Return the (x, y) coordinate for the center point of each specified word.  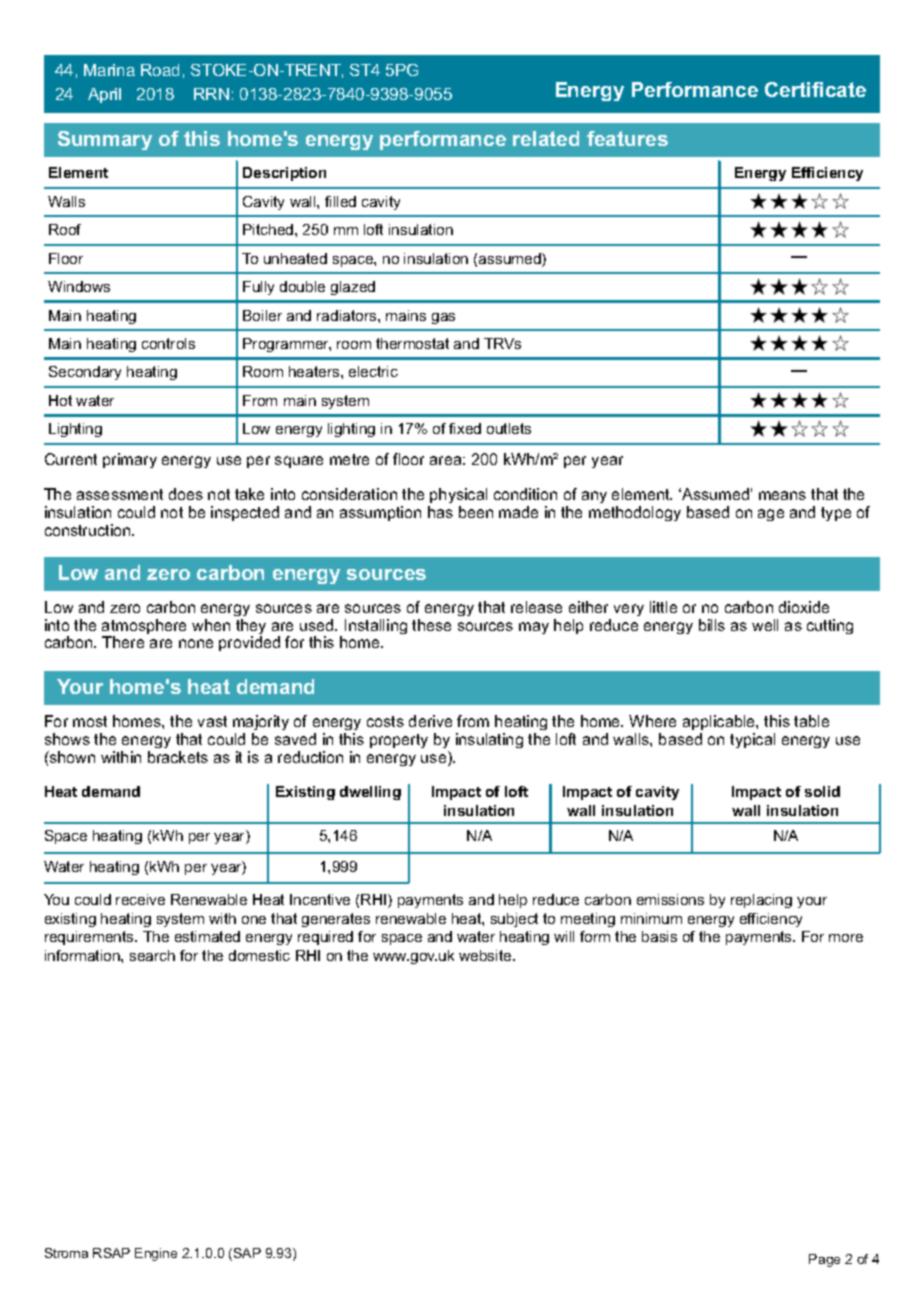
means (782, 495)
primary (130, 460)
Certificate (815, 89)
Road (160, 70)
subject (514, 920)
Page (824, 1260)
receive (140, 899)
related (546, 138)
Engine (156, 1254)
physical (458, 495)
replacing (761, 901)
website (486, 955)
